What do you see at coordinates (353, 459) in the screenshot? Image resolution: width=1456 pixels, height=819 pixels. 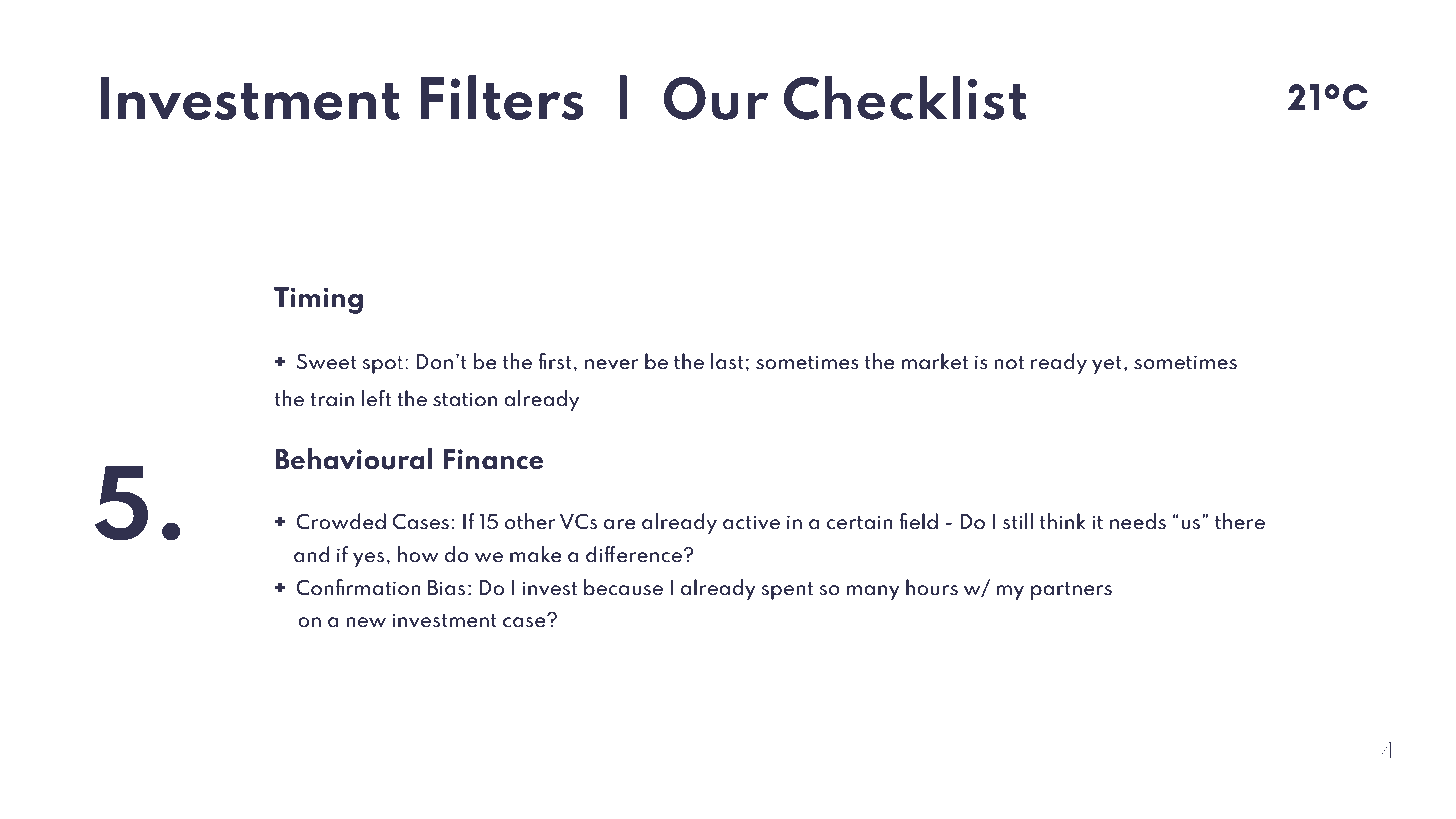 I see `Behavioural` at bounding box center [353, 459].
